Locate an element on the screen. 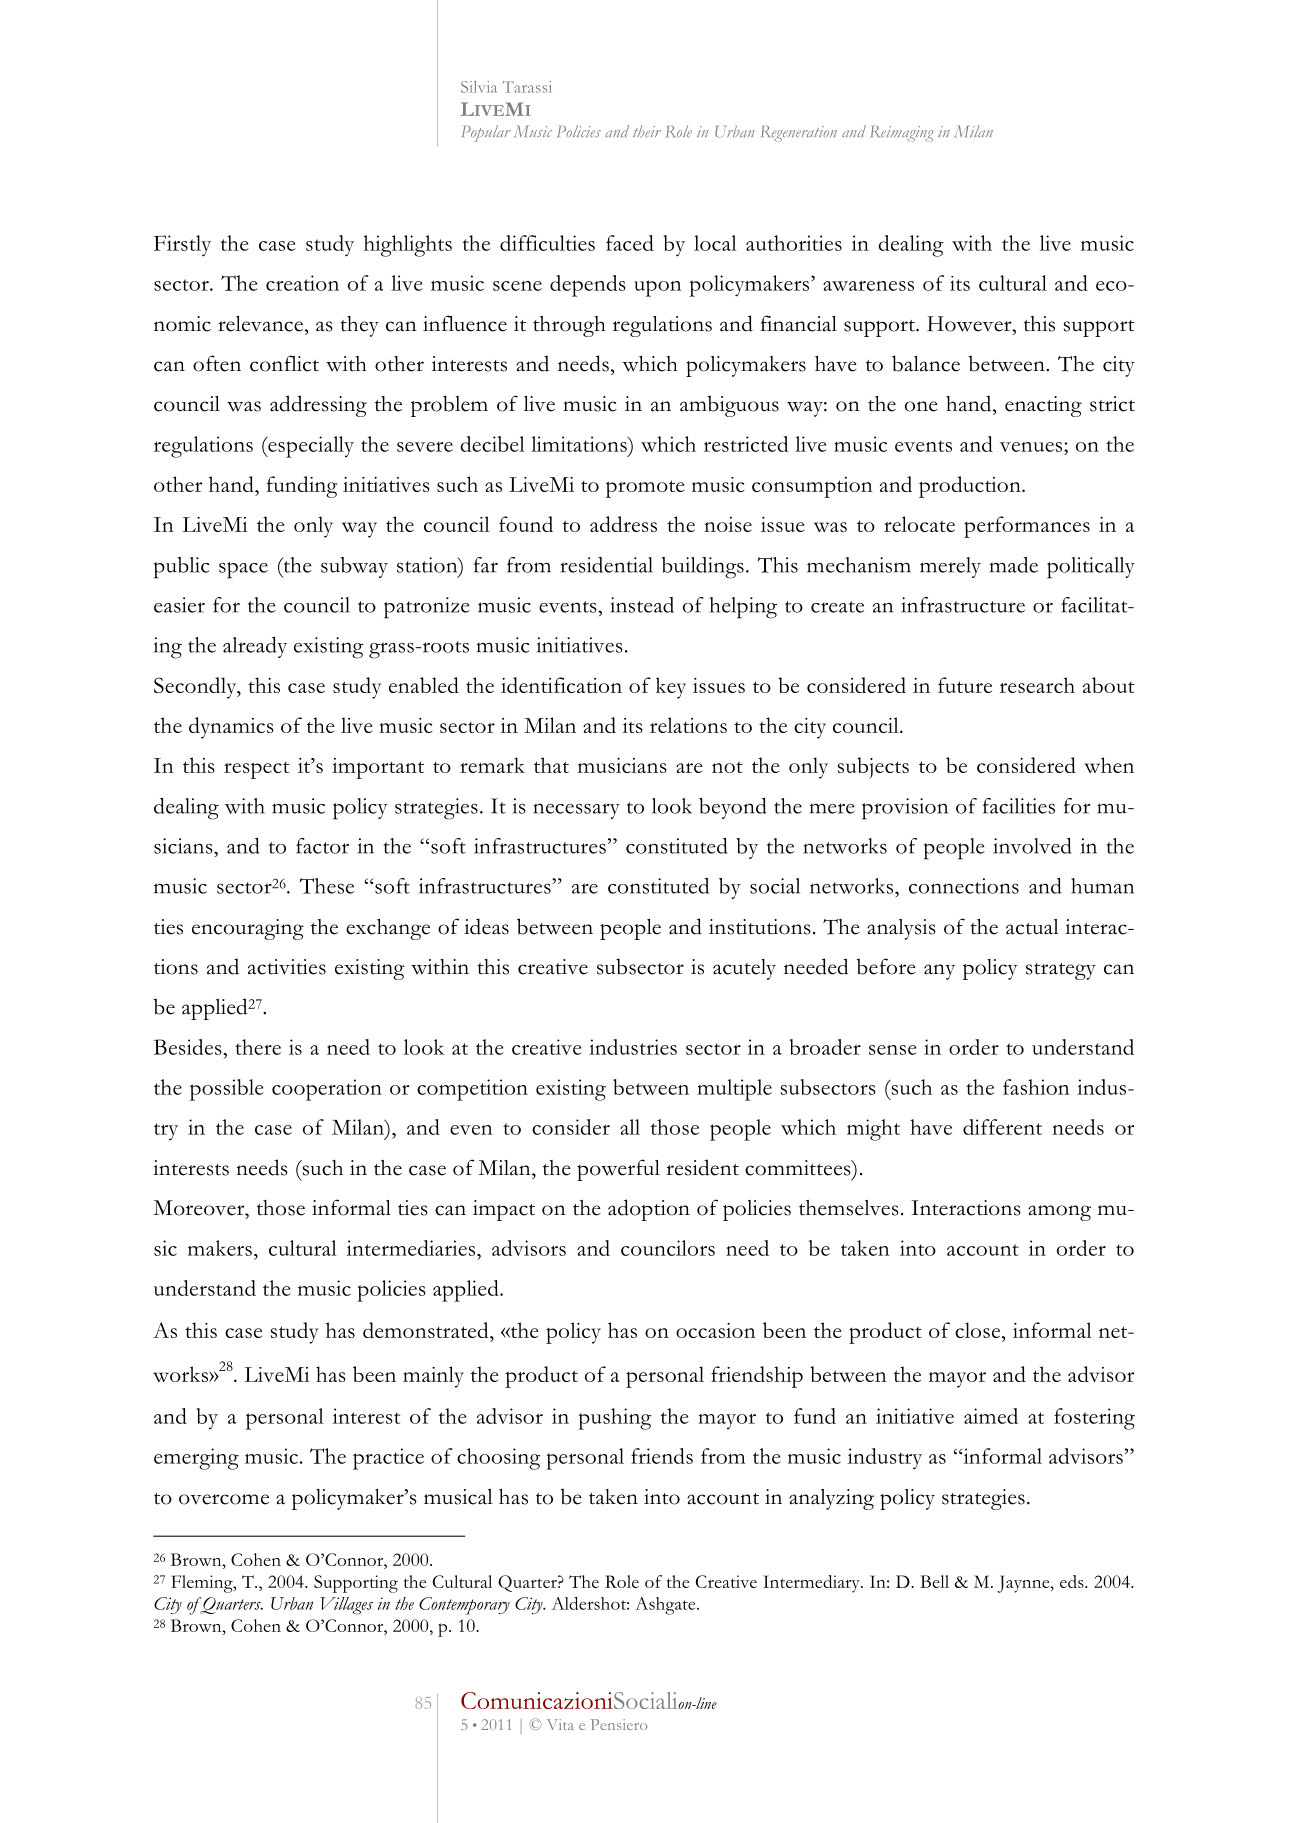  promote is located at coordinates (645, 489).
